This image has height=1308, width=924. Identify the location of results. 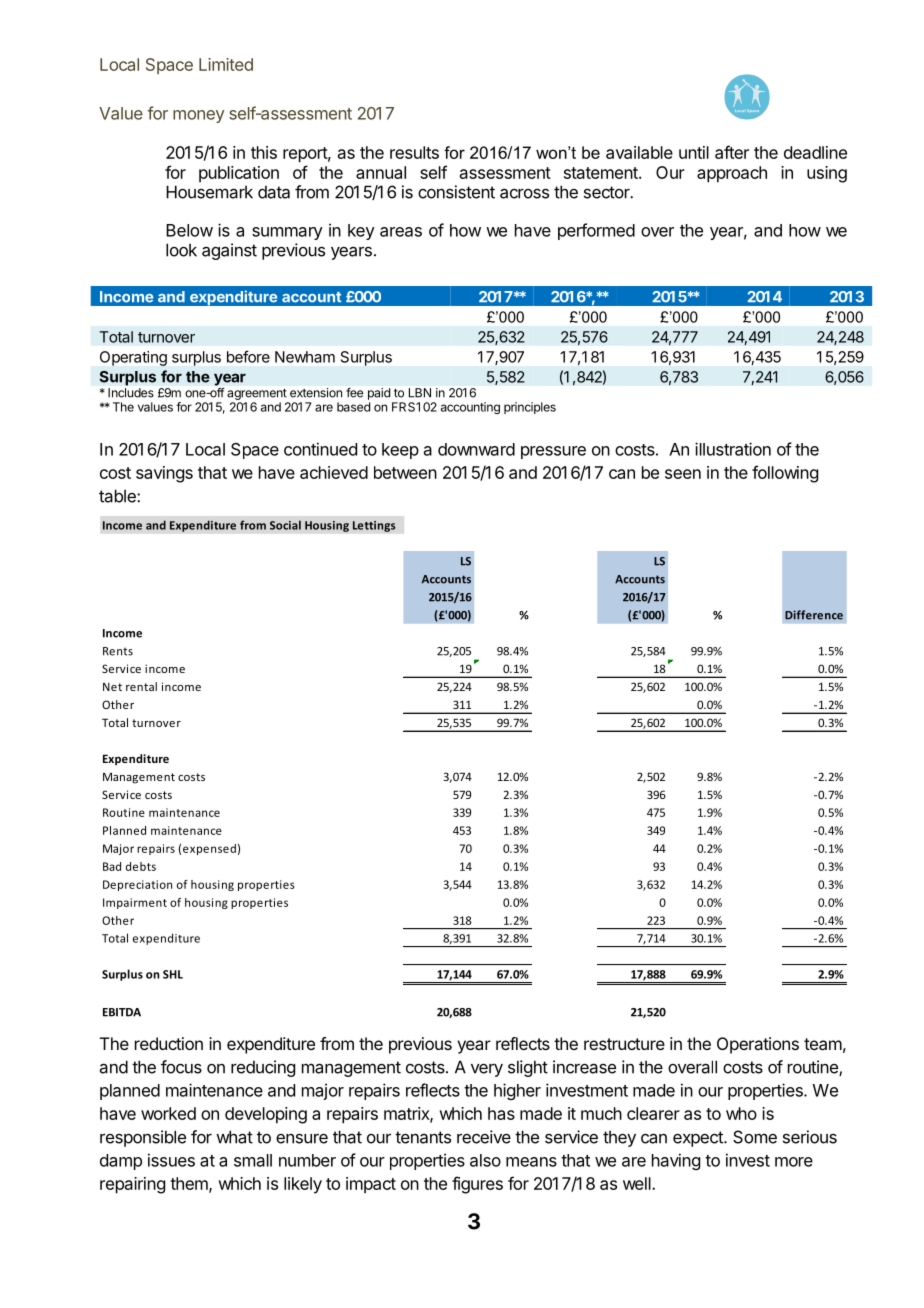
(414, 152).
